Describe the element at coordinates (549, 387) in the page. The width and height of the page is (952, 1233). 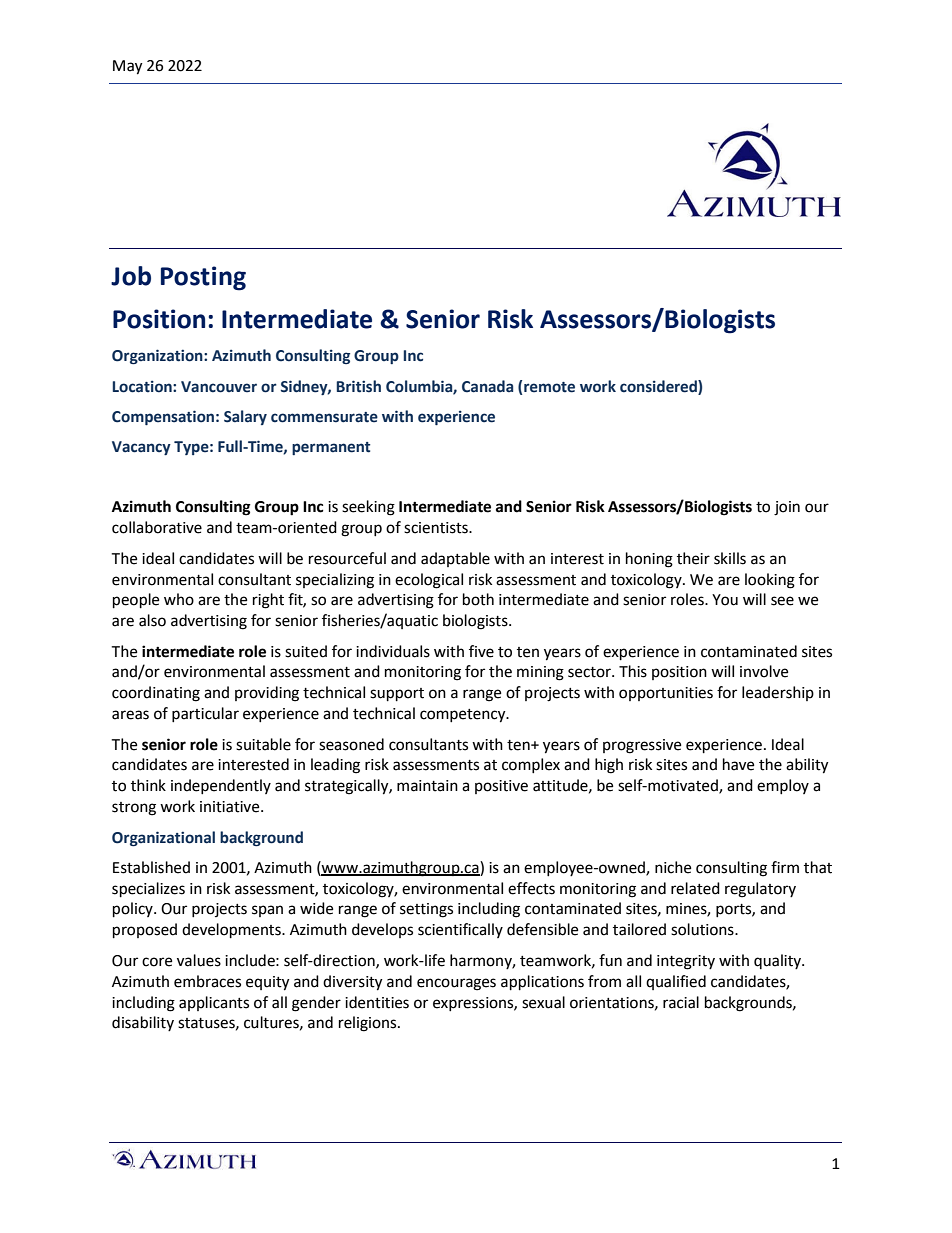
I see `remote` at that location.
